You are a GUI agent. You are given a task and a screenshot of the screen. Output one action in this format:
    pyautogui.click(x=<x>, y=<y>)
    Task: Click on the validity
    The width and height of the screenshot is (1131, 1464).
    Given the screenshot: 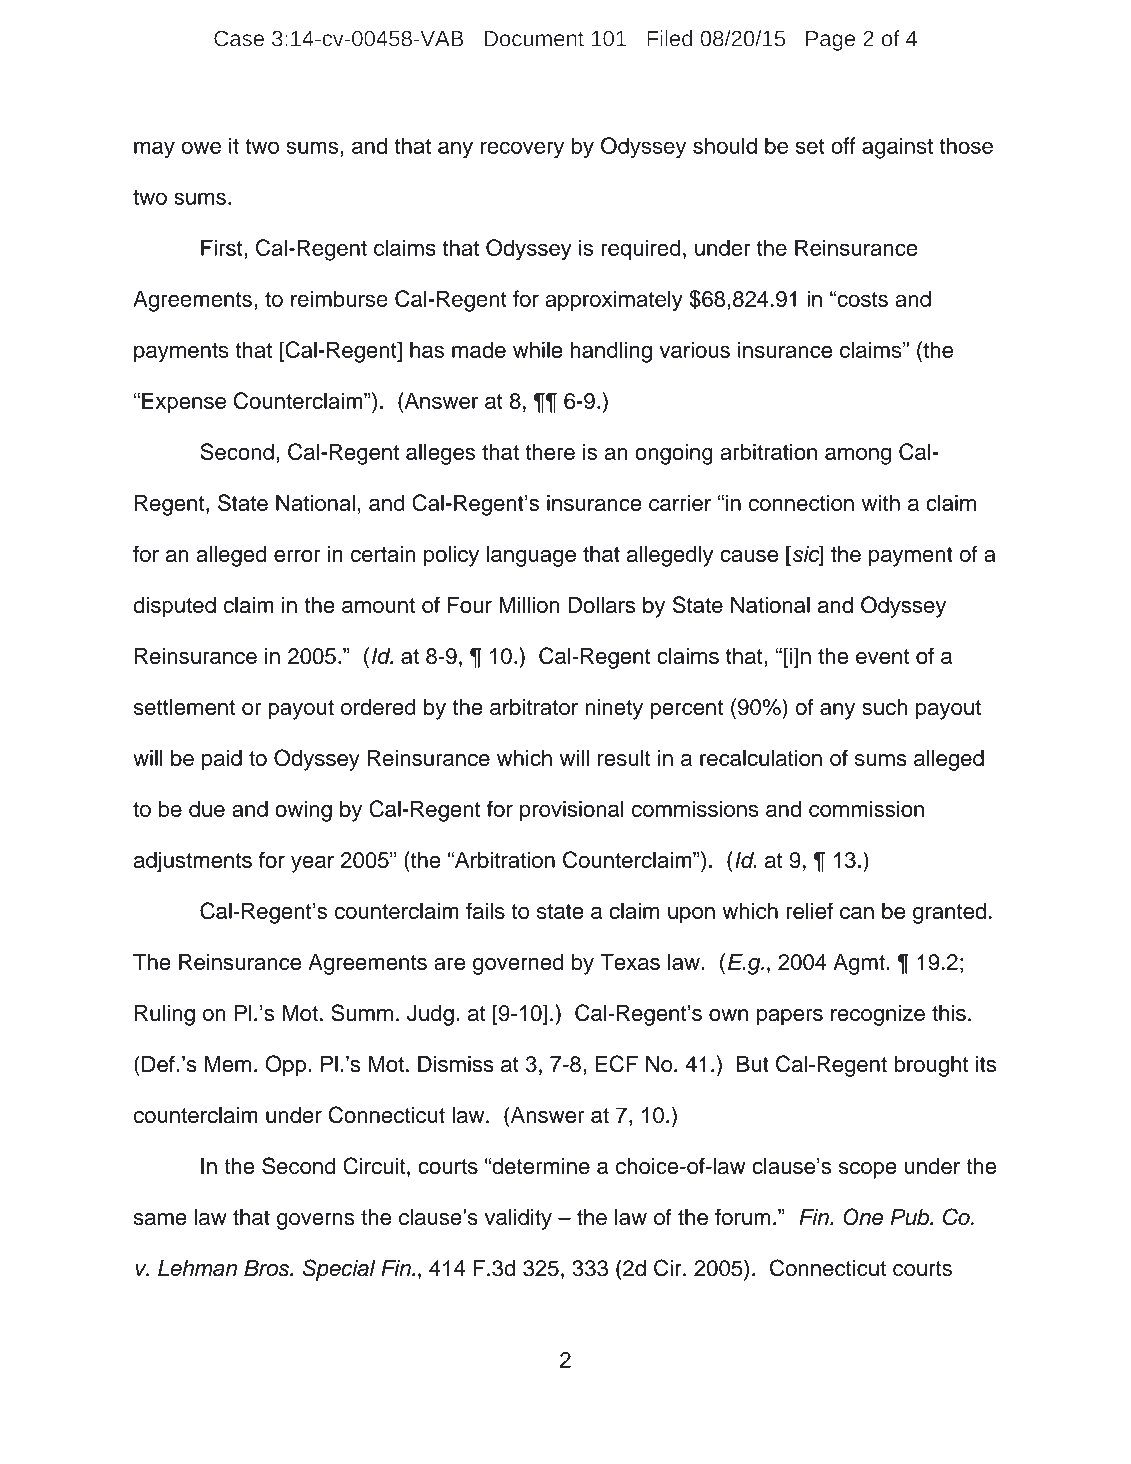 What is the action you would take?
    pyautogui.click(x=518, y=1219)
